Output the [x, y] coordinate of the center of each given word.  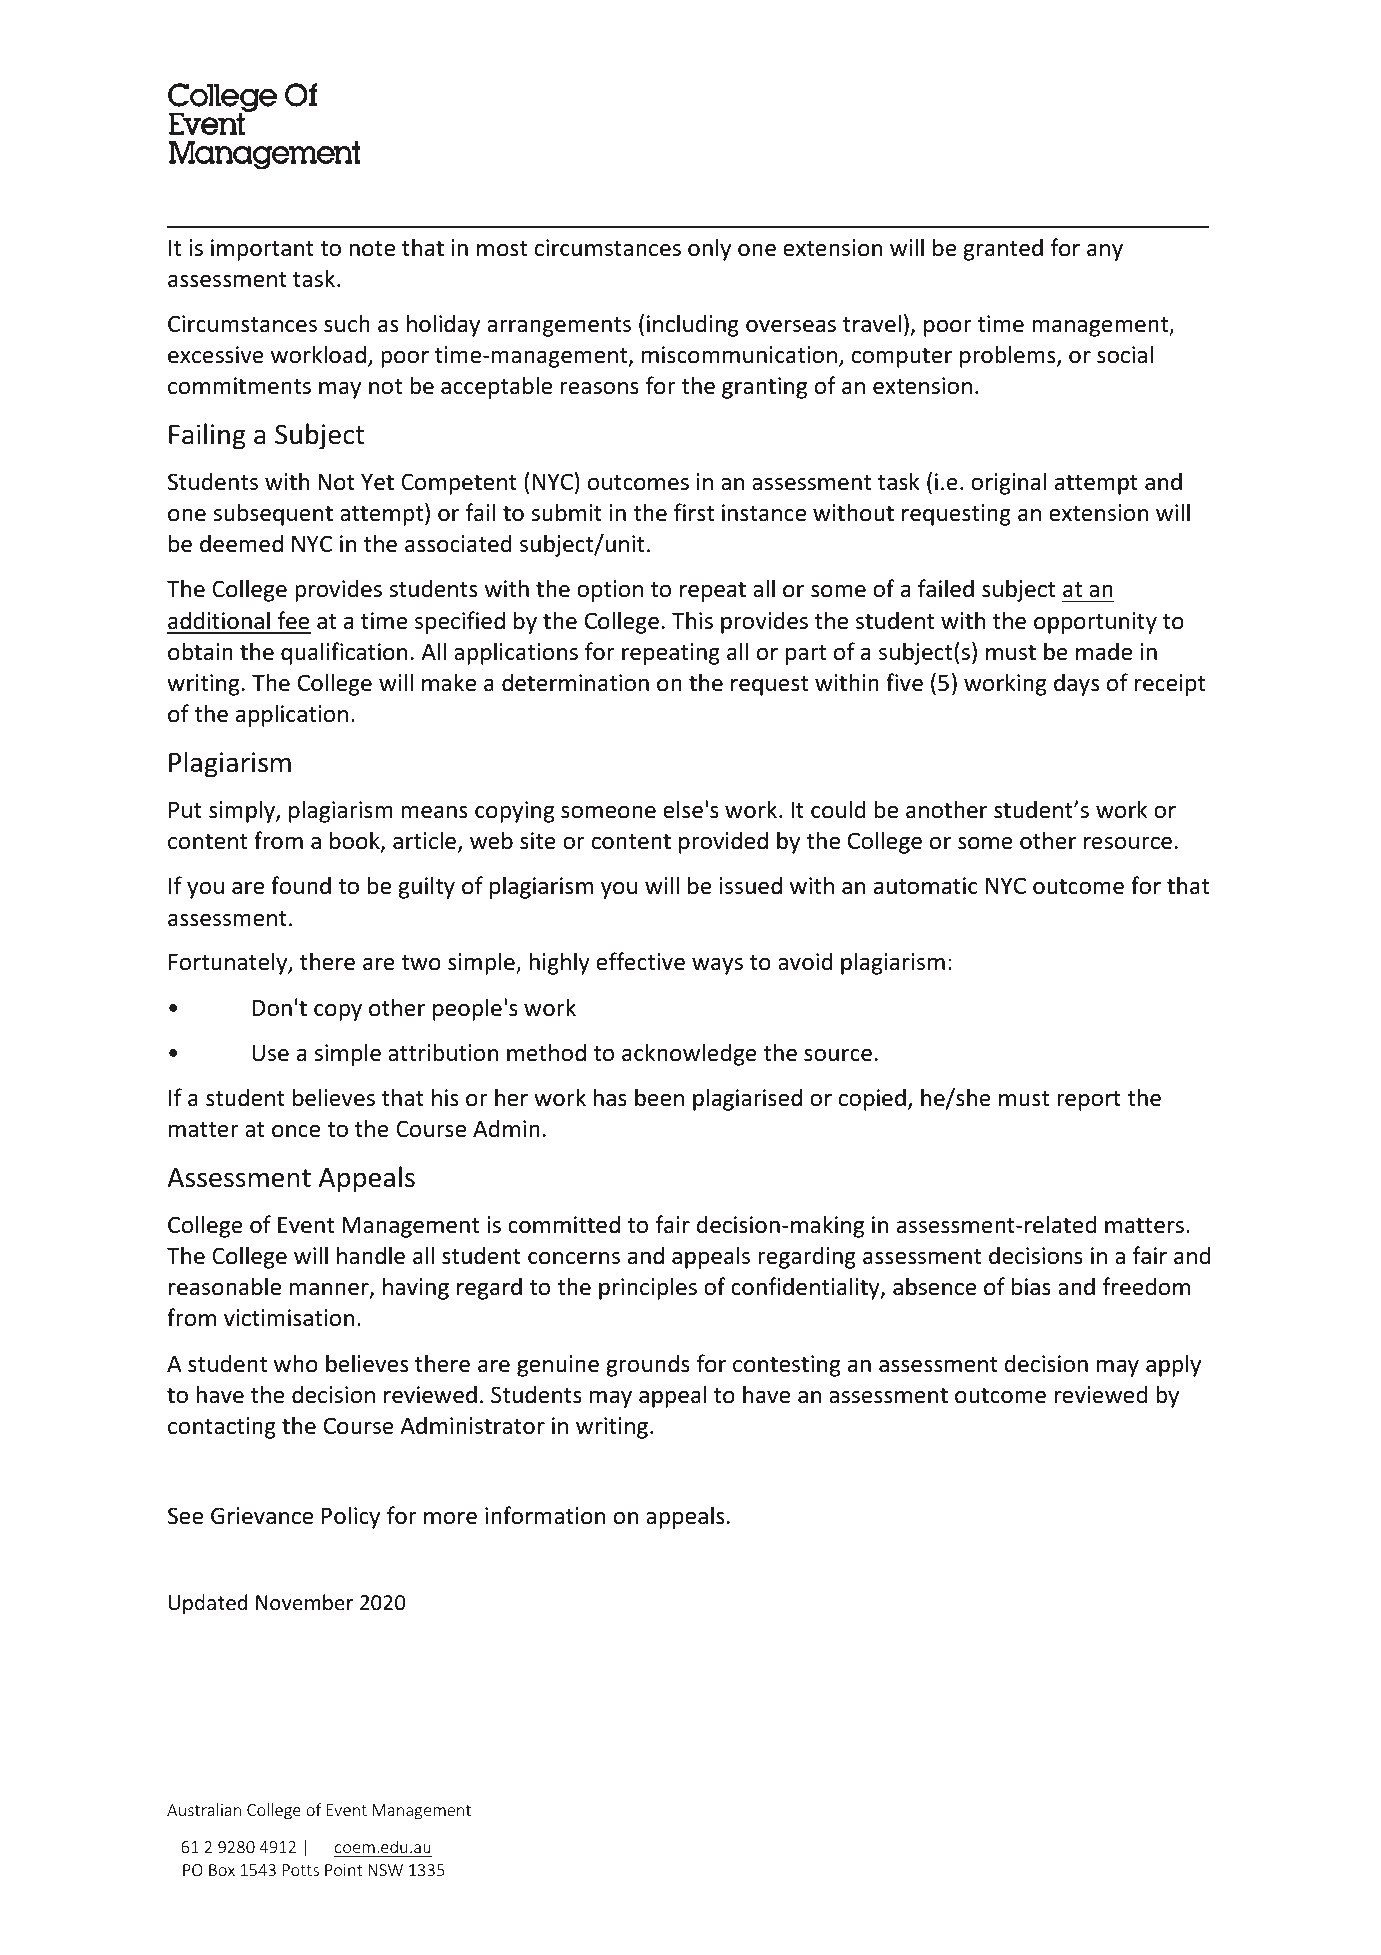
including [693, 325]
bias [1031, 1286]
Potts [301, 1870]
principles [648, 1288]
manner [330, 1290]
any [1105, 252]
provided [723, 842]
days [1076, 684]
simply [243, 811]
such [347, 323]
